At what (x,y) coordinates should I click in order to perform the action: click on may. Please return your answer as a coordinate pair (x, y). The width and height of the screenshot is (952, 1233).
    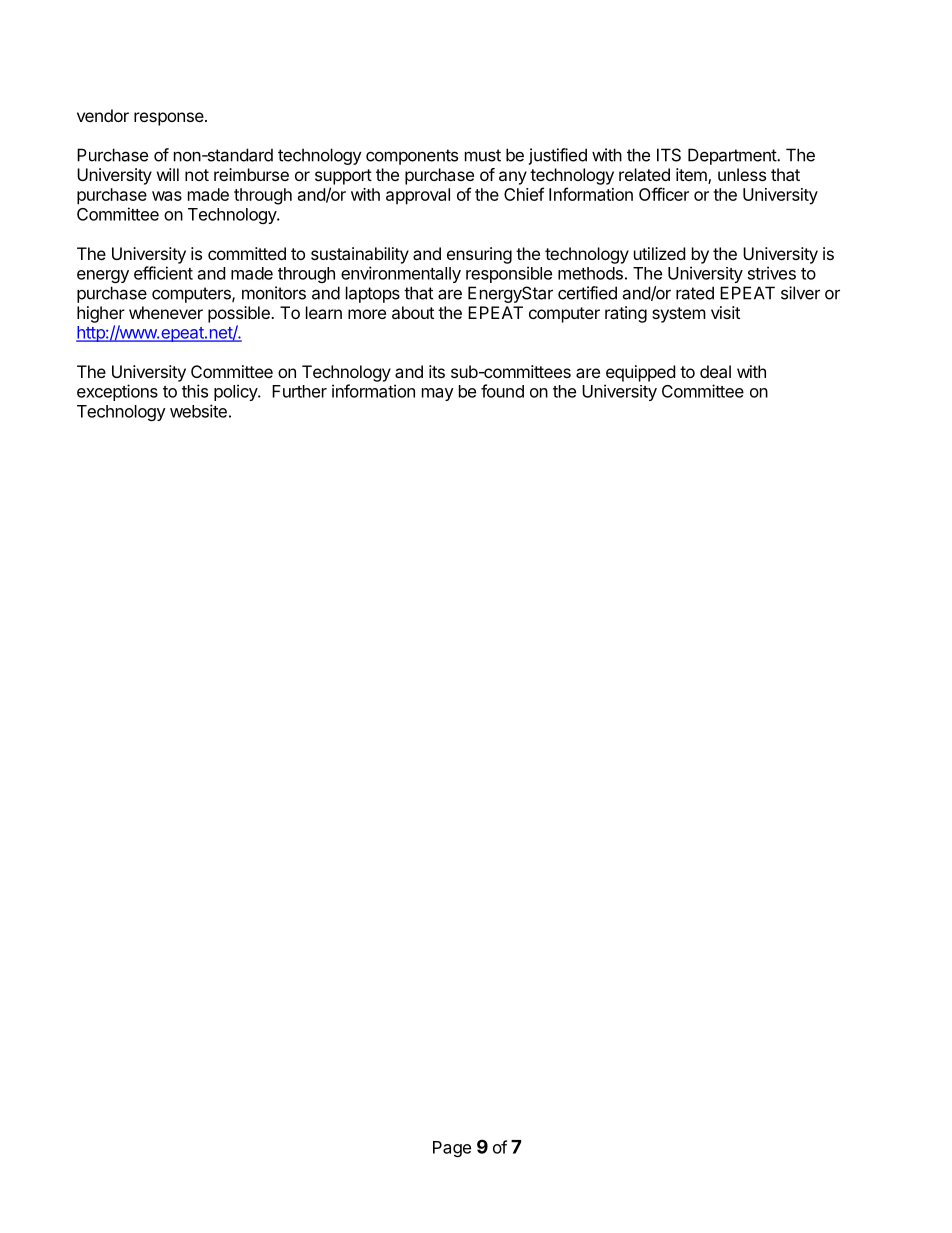
    Looking at the image, I should click on (438, 394).
